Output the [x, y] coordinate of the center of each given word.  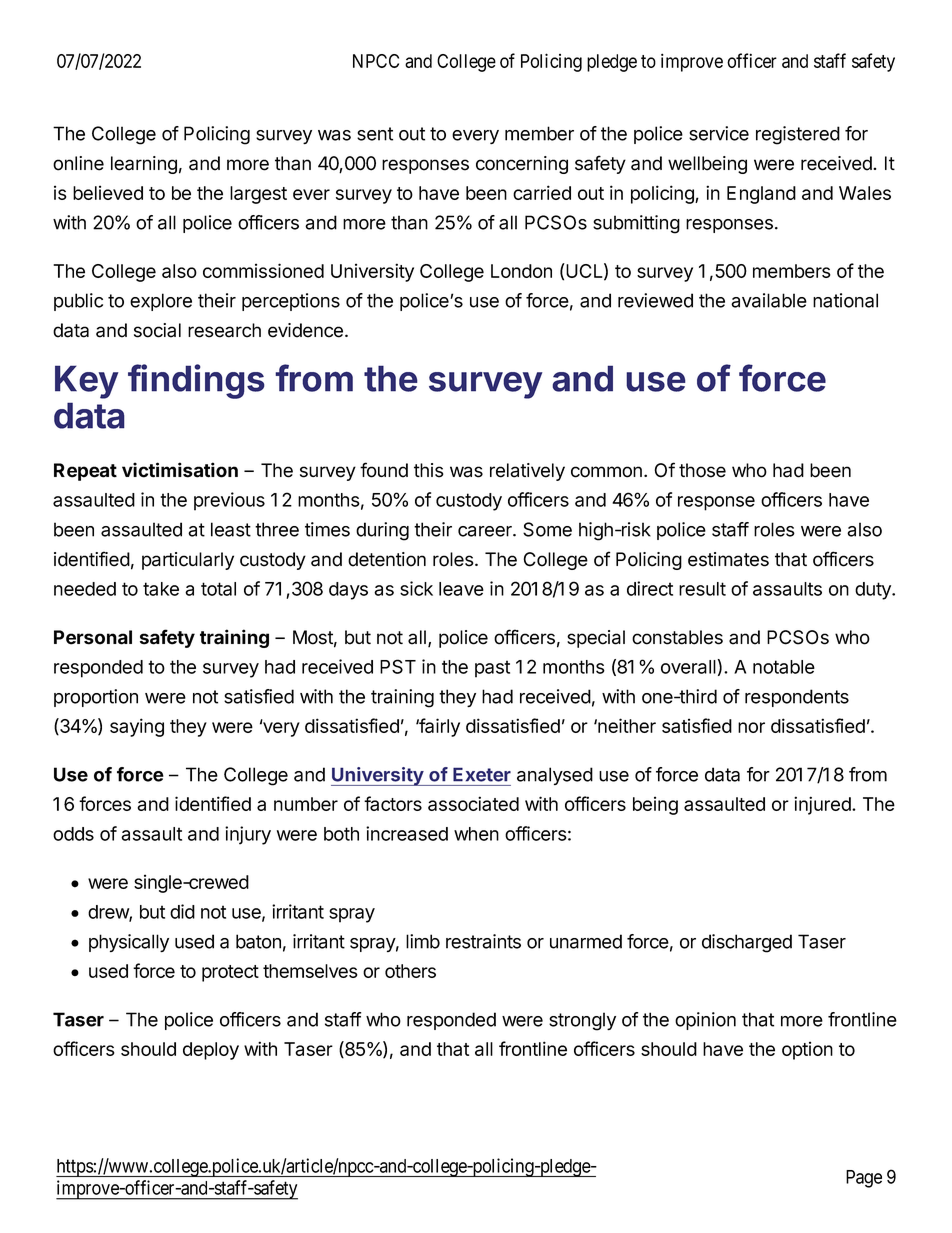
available [769, 300]
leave [461, 589]
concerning [522, 165]
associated [473, 803]
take [161, 589]
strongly [582, 1021]
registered [798, 135]
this [429, 470]
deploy [211, 1051]
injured [823, 805]
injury [248, 835]
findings [196, 381]
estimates [728, 559]
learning [144, 165]
